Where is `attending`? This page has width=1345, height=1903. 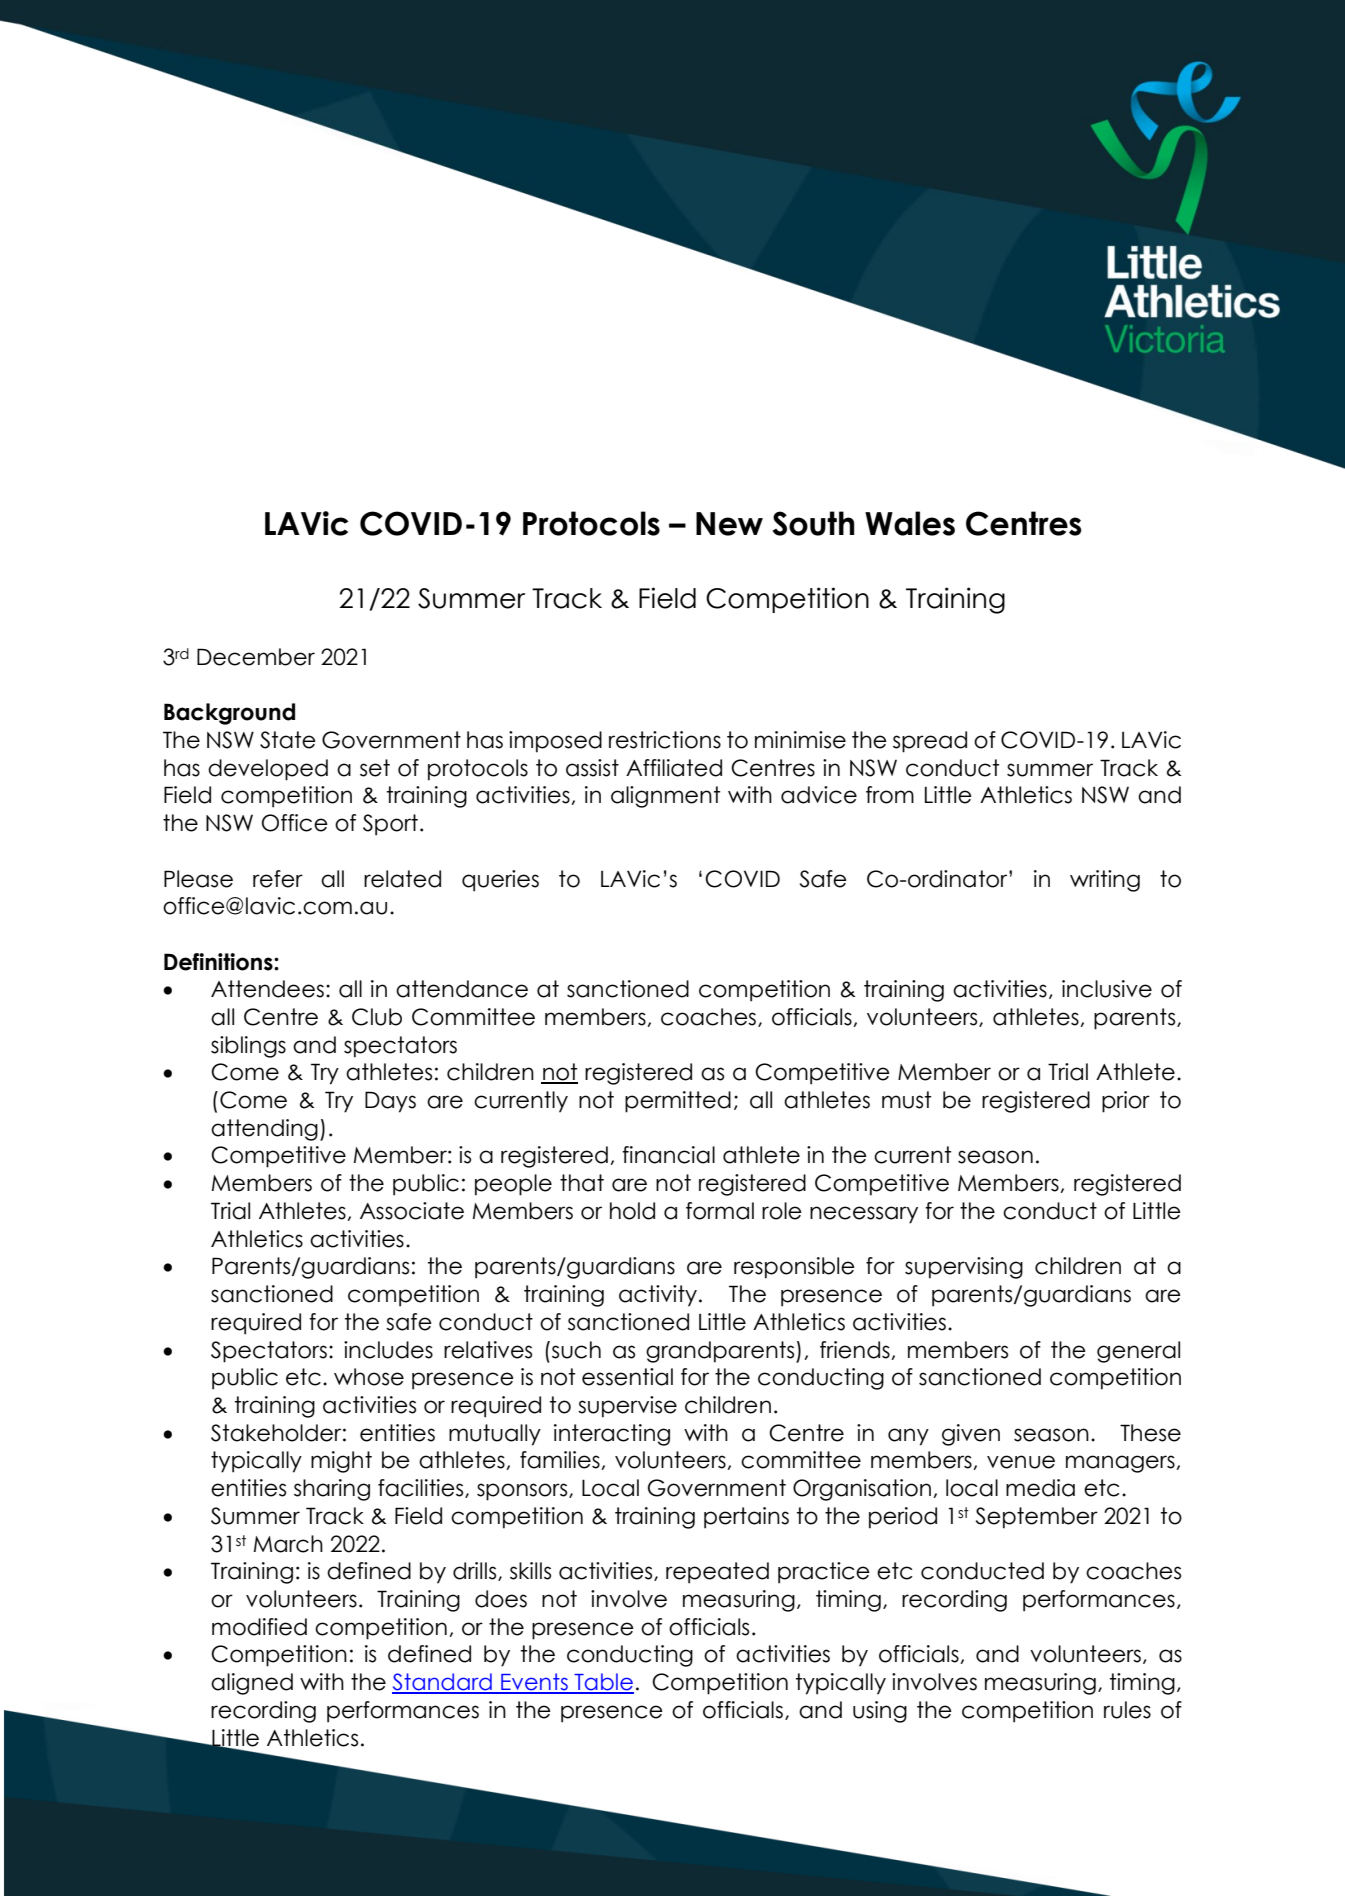 attending is located at coordinates (264, 1130).
